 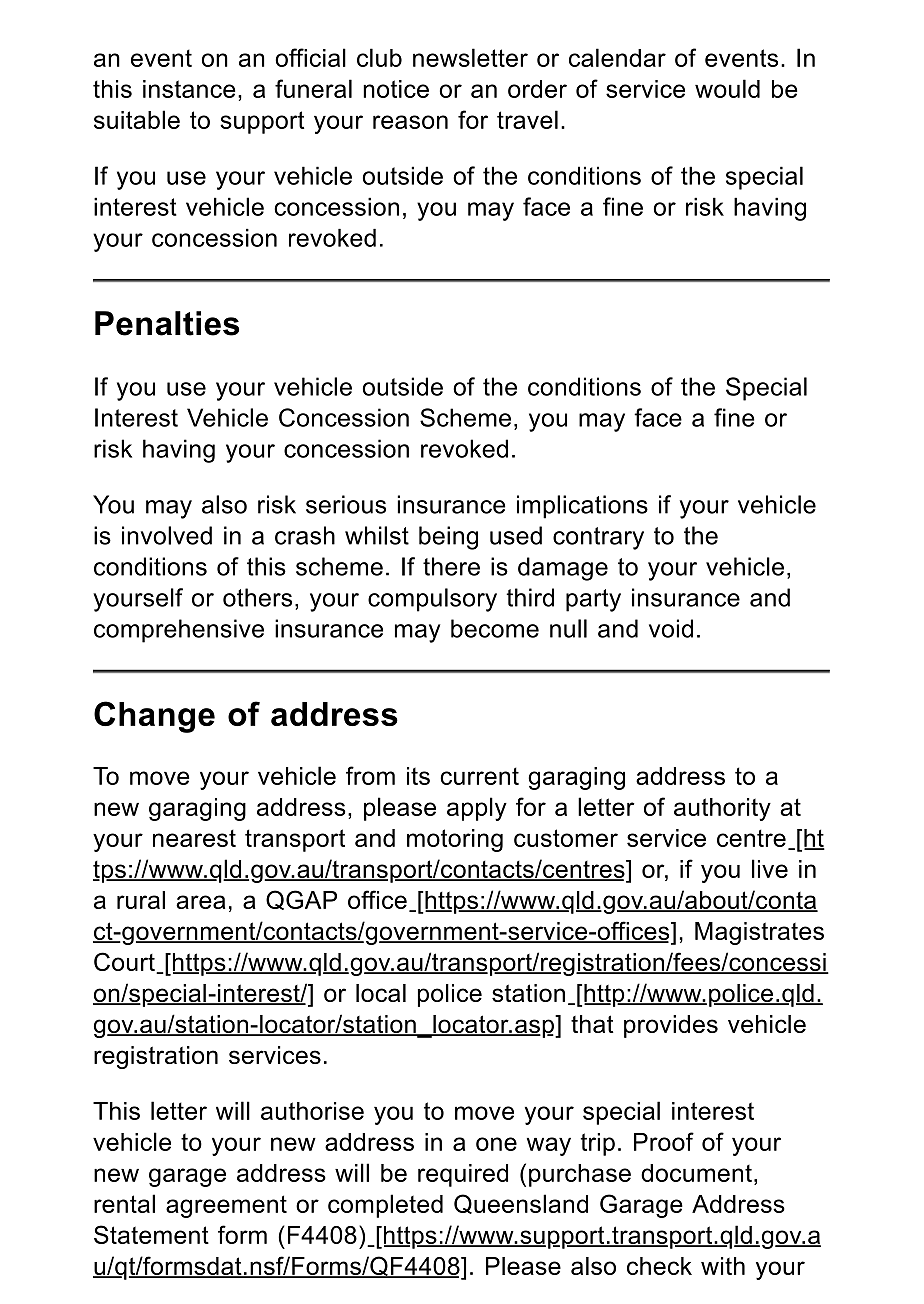 I want to click on involved, so click(x=167, y=535).
